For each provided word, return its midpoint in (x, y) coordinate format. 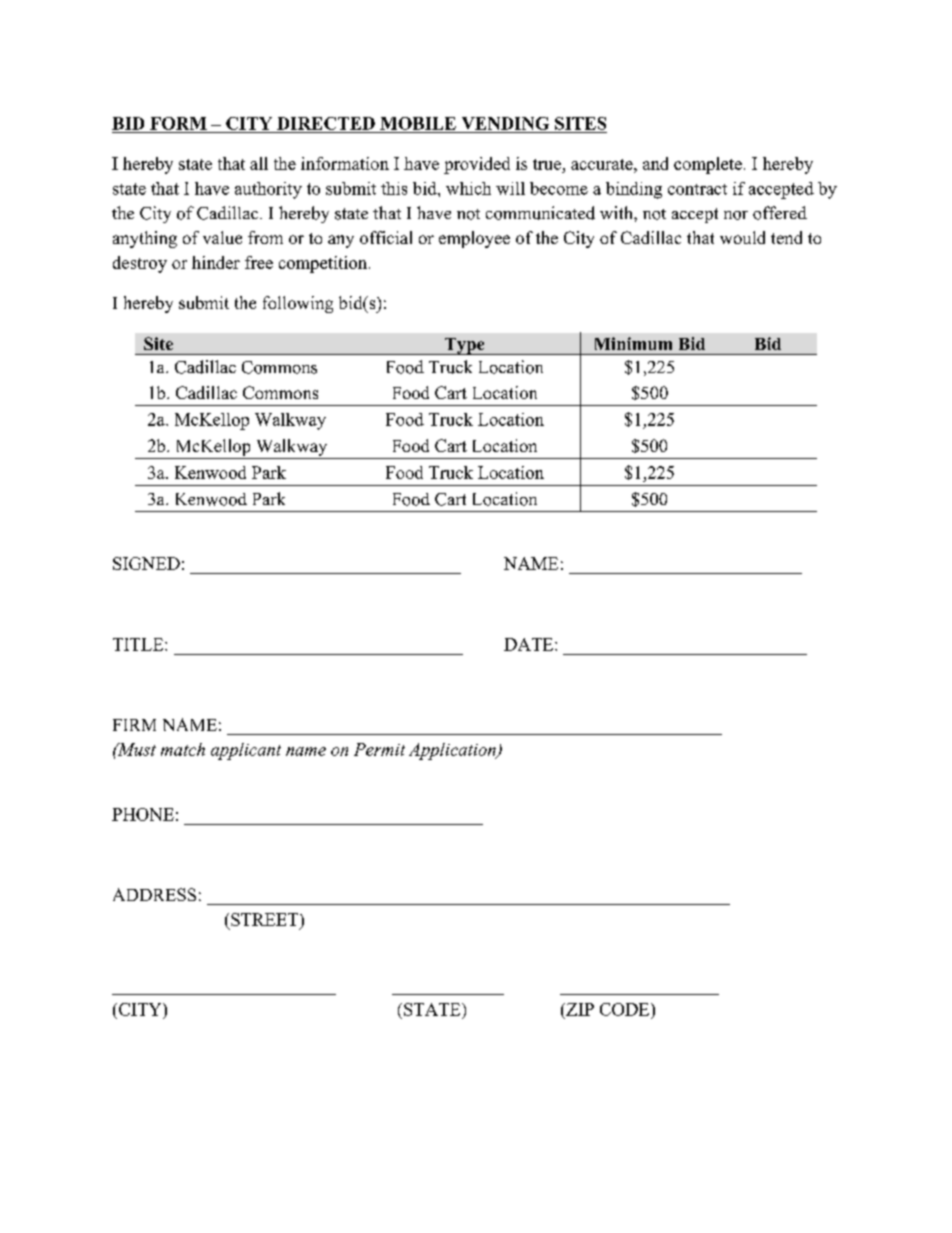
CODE (626, 1009)
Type (465, 346)
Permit (379, 749)
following (298, 304)
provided (477, 165)
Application (453, 751)
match (183, 749)
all (259, 163)
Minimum (633, 343)
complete (708, 165)
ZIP (579, 1009)
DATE (530, 644)
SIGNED (146, 563)
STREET (266, 921)
